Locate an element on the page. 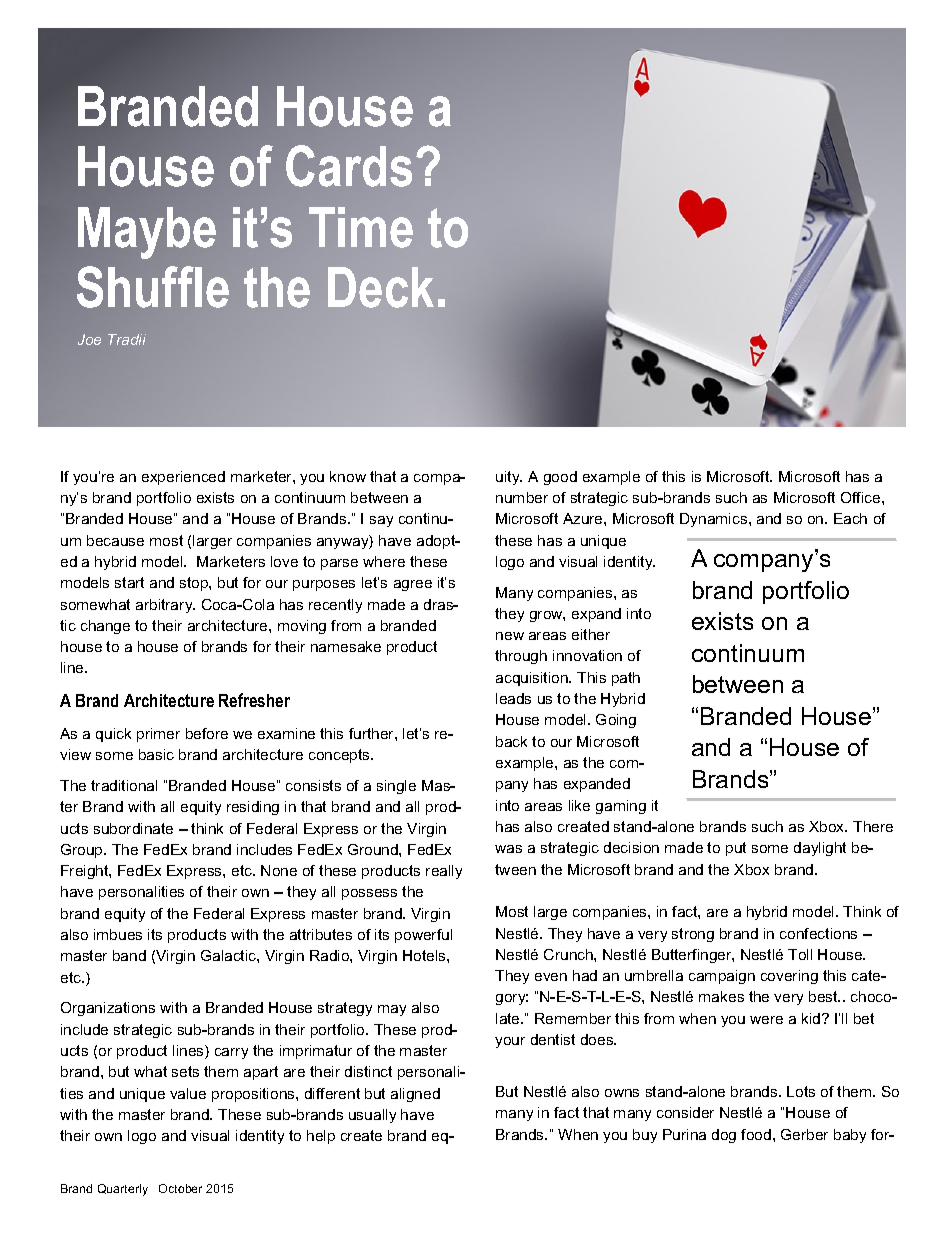 The image size is (952, 1233). food is located at coordinates (756, 1134).
